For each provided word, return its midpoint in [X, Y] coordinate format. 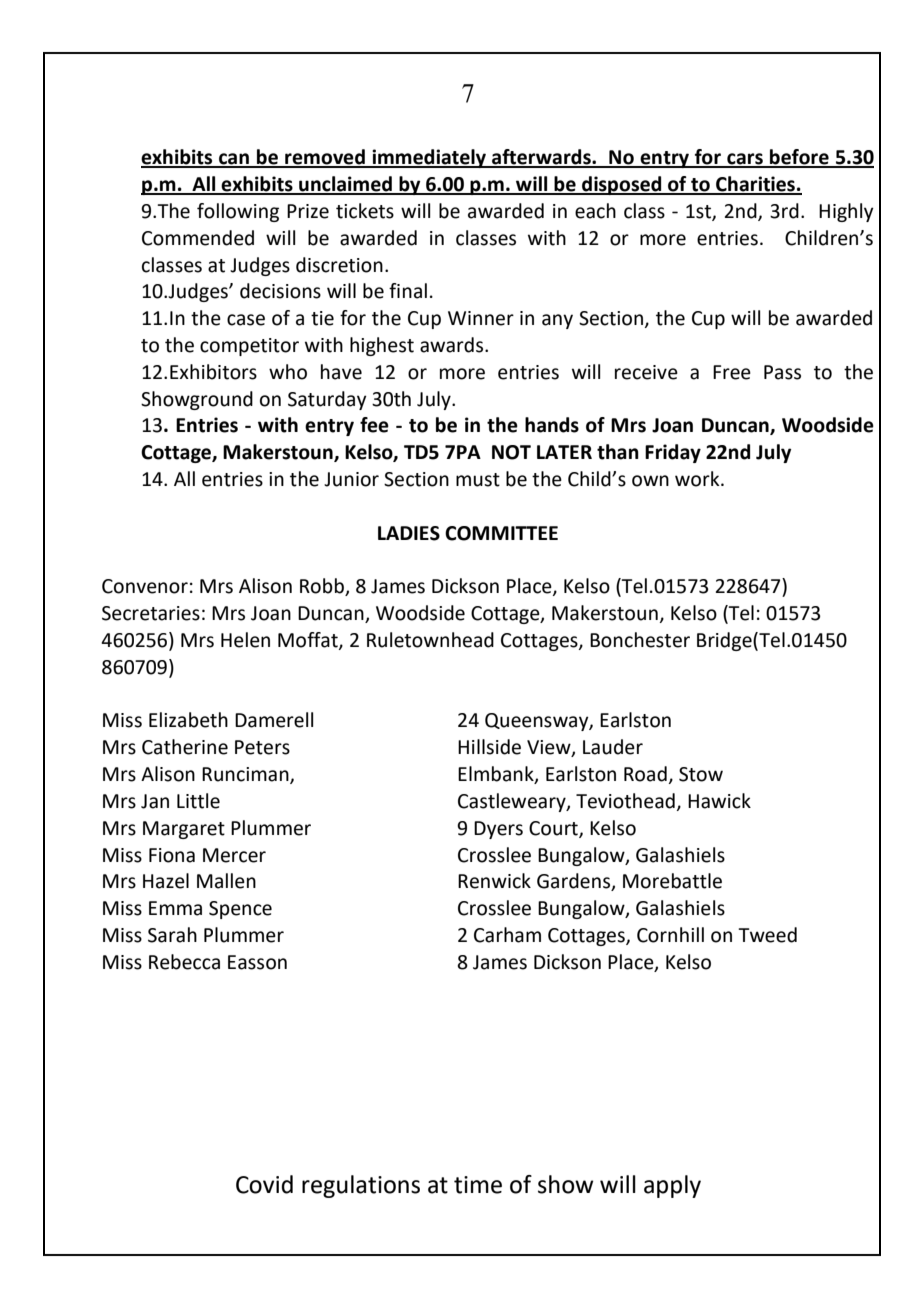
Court [554, 829]
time [478, 1185]
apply [672, 1186]
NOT [511, 452]
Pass [782, 372]
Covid [264, 1184]
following [238, 212]
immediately [429, 158]
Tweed [767, 935]
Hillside [489, 747]
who [288, 372]
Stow [701, 774]
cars [745, 160]
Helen [245, 640]
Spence [240, 910]
